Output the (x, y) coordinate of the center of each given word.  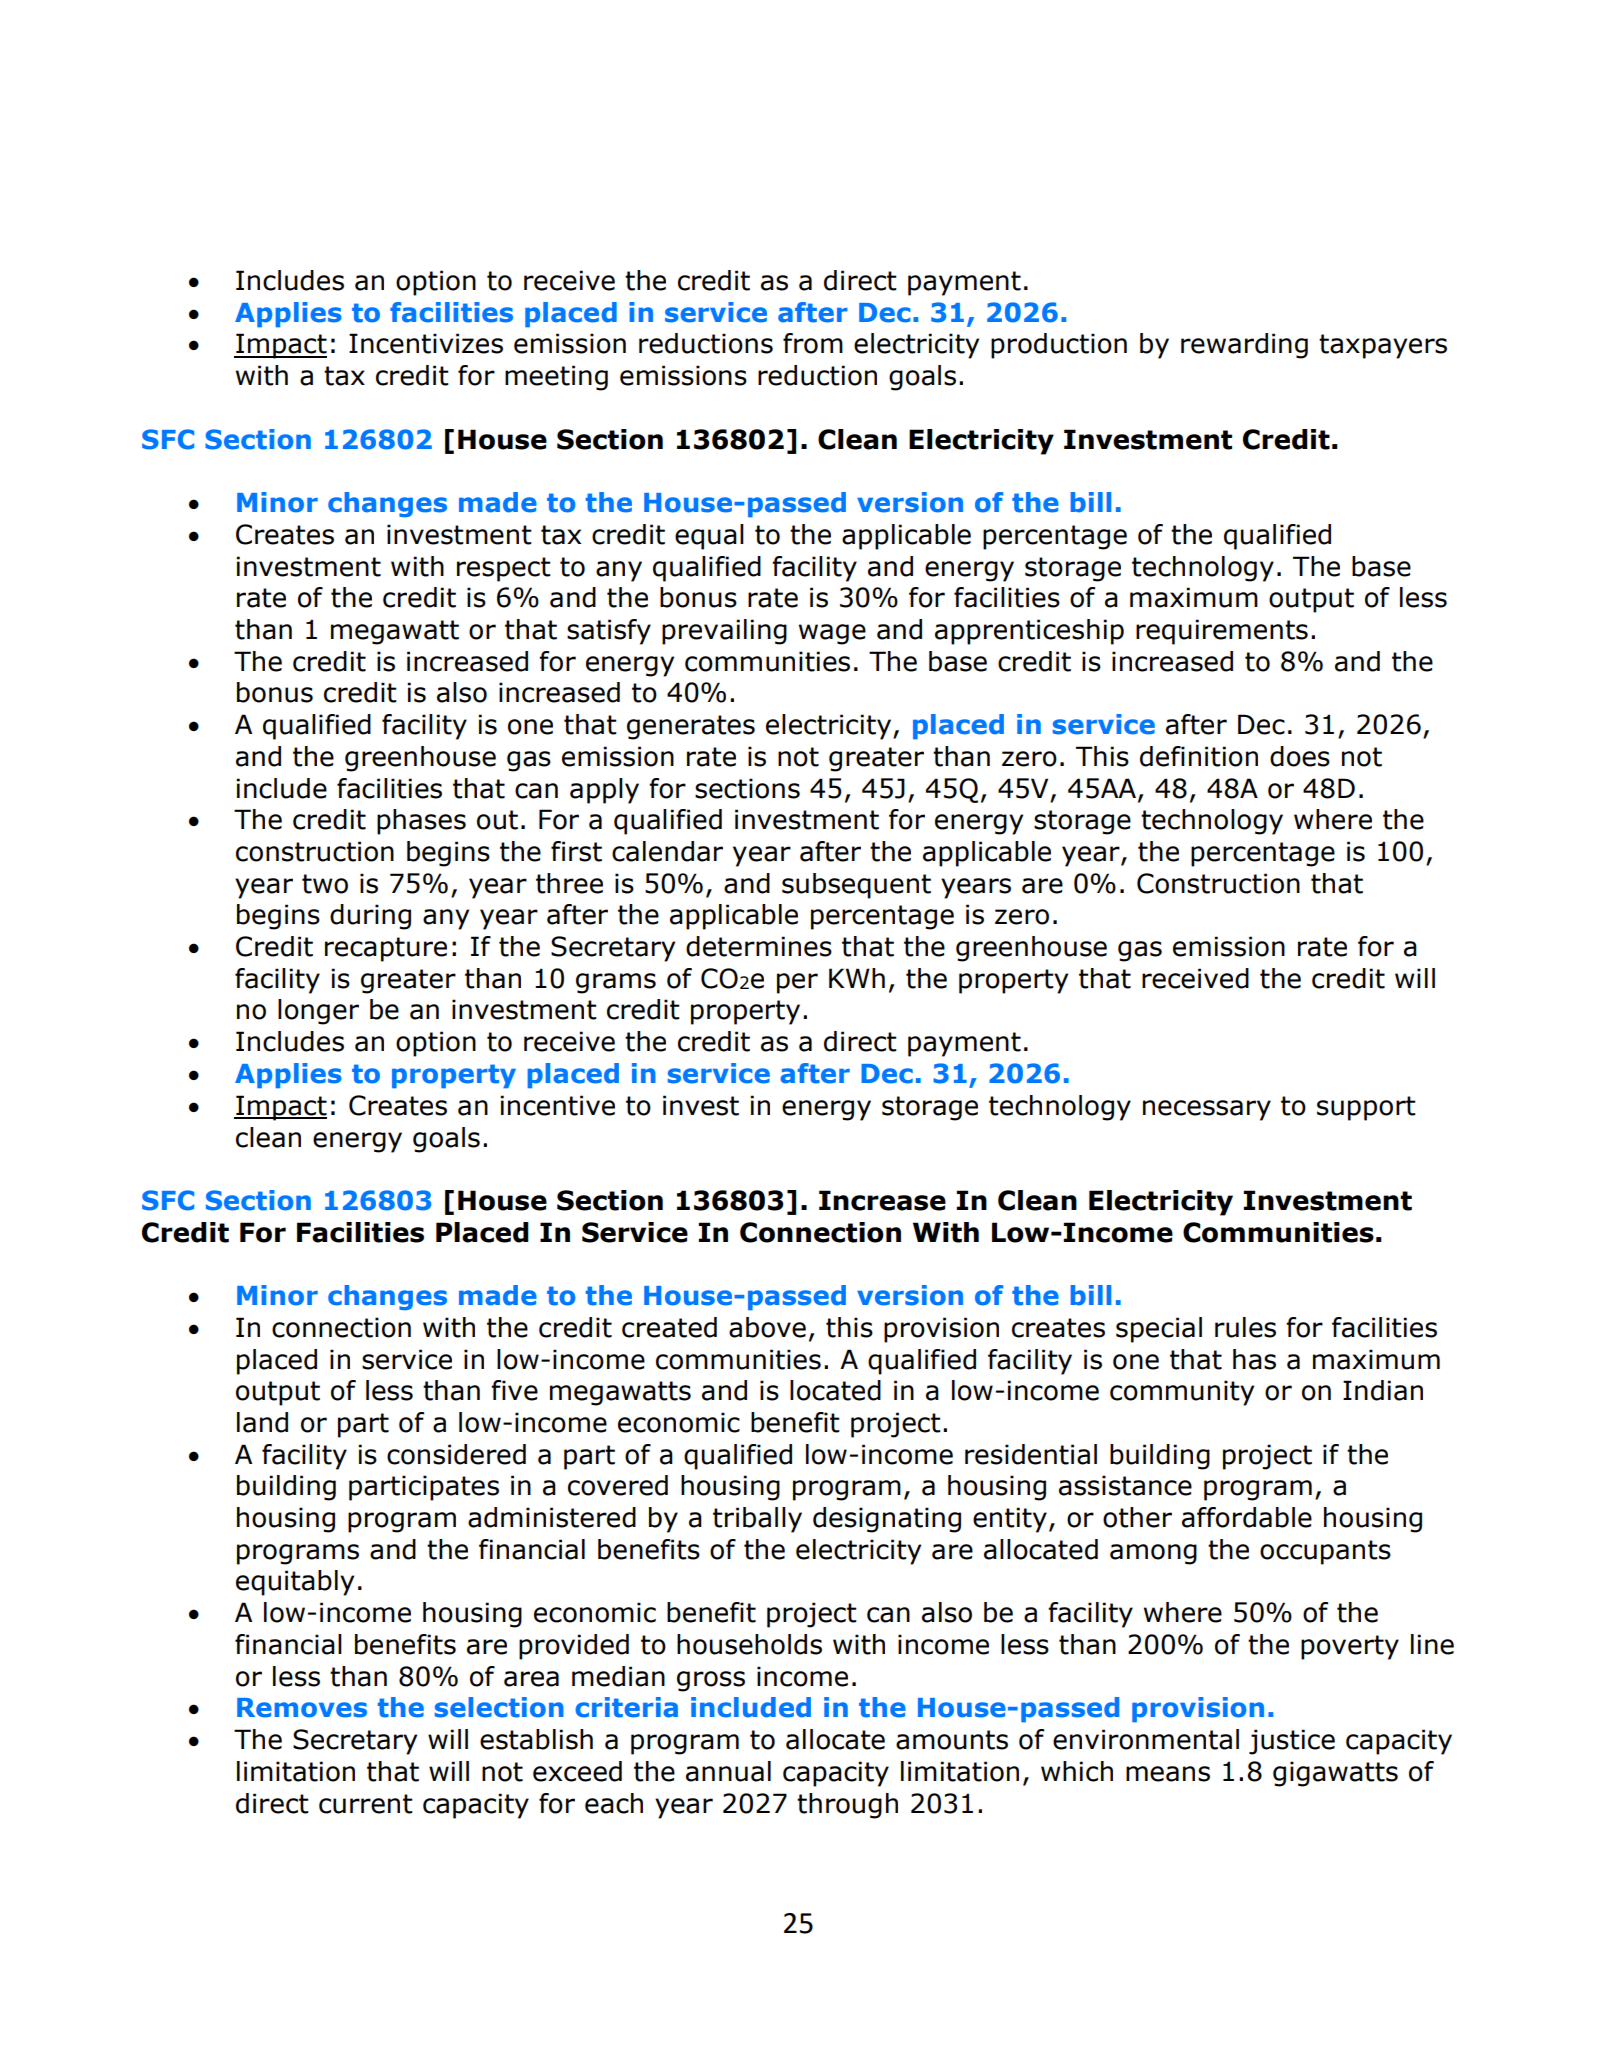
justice (1292, 1742)
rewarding (1244, 346)
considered (456, 1454)
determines (759, 946)
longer (318, 1012)
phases (421, 822)
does (1300, 756)
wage (832, 634)
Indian (1383, 1390)
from (813, 343)
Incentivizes (426, 343)
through (847, 1806)
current (366, 1804)
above (767, 1327)
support (1366, 1108)
